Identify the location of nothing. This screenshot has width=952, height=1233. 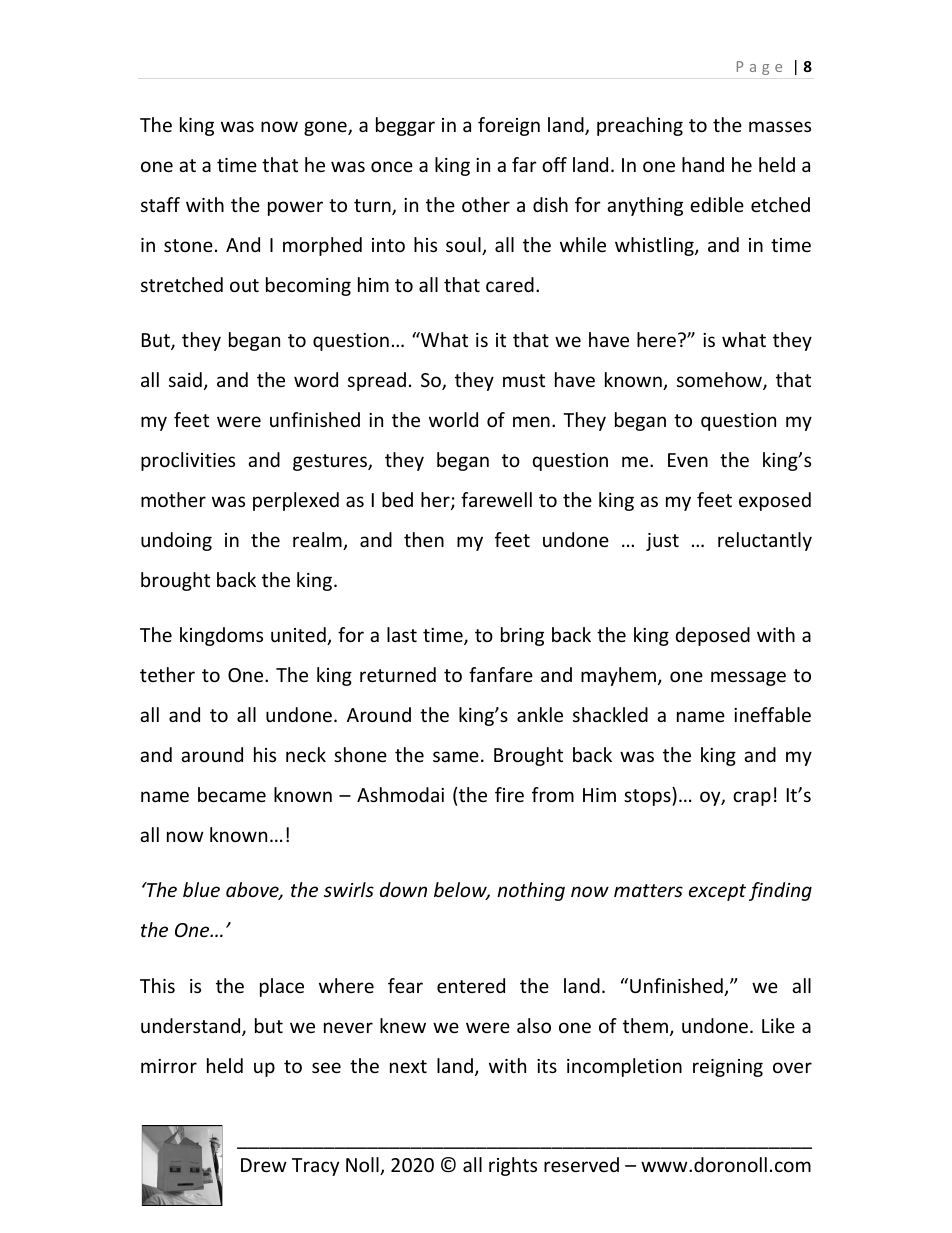
(531, 891).
